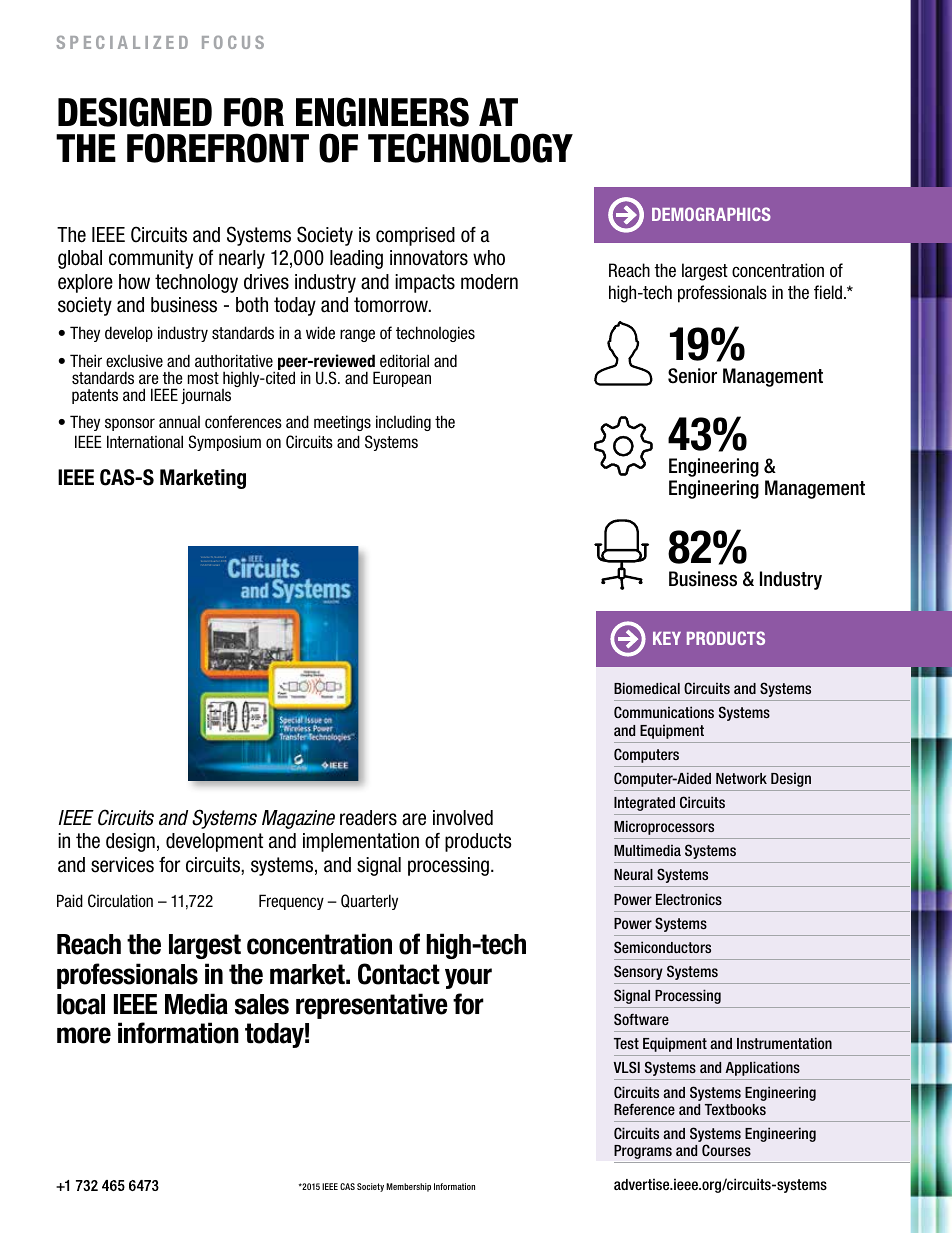 The height and width of the screenshot is (1233, 952). Describe the element at coordinates (726, 1150) in the screenshot. I see `Courses` at that location.
